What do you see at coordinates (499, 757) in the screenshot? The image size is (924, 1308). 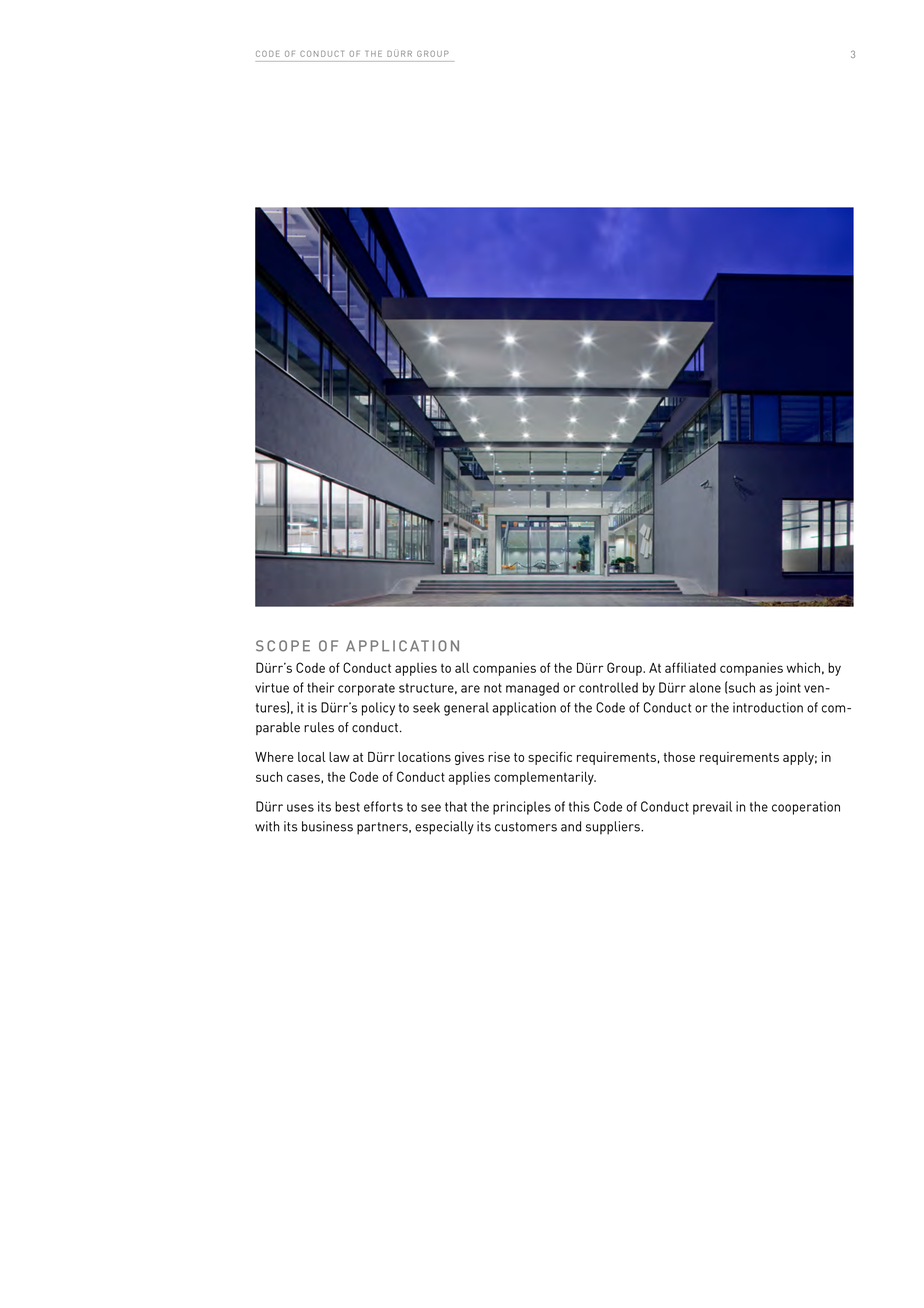 I see `rise` at bounding box center [499, 757].
